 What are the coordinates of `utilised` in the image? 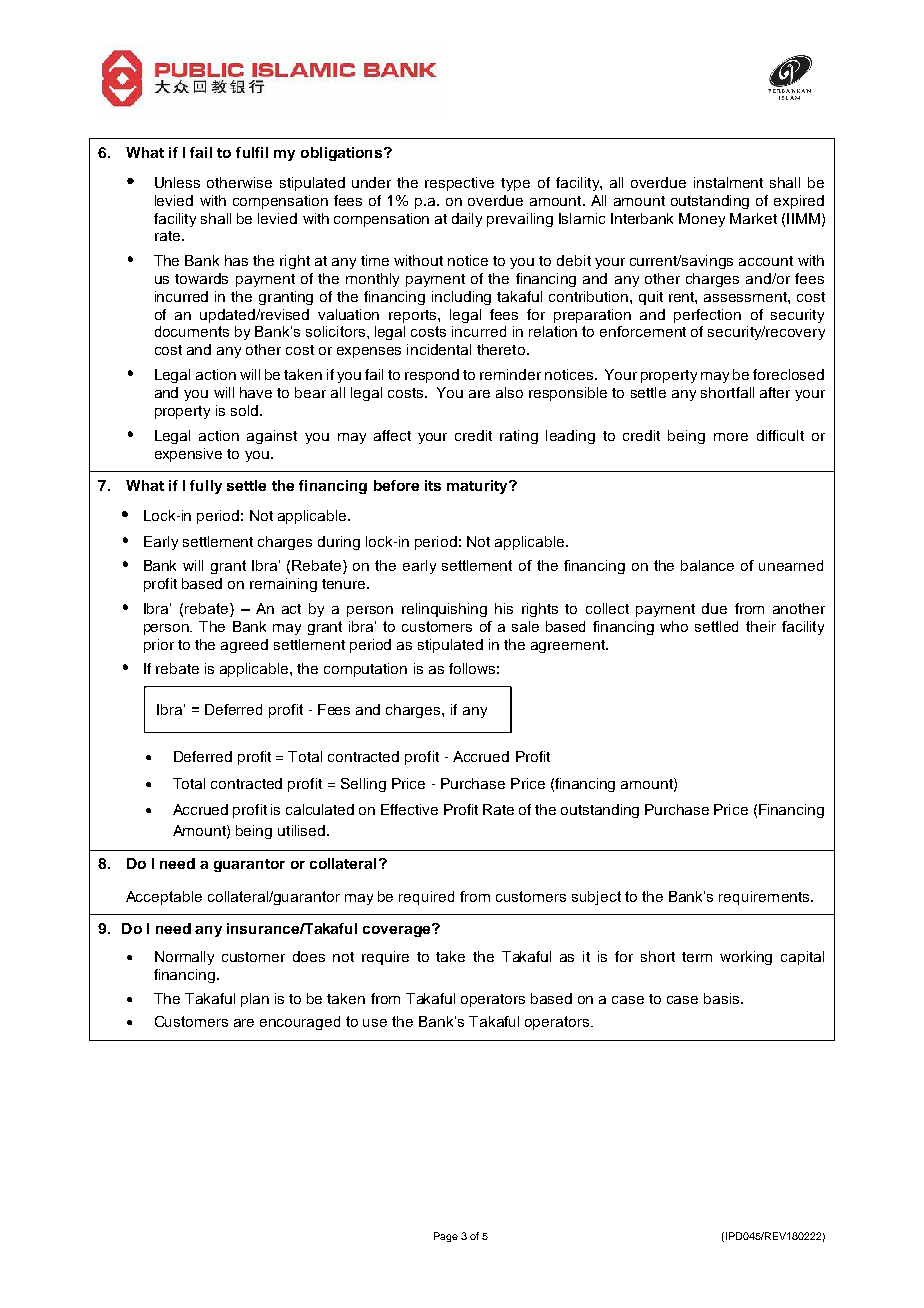 It's located at (303, 830).
